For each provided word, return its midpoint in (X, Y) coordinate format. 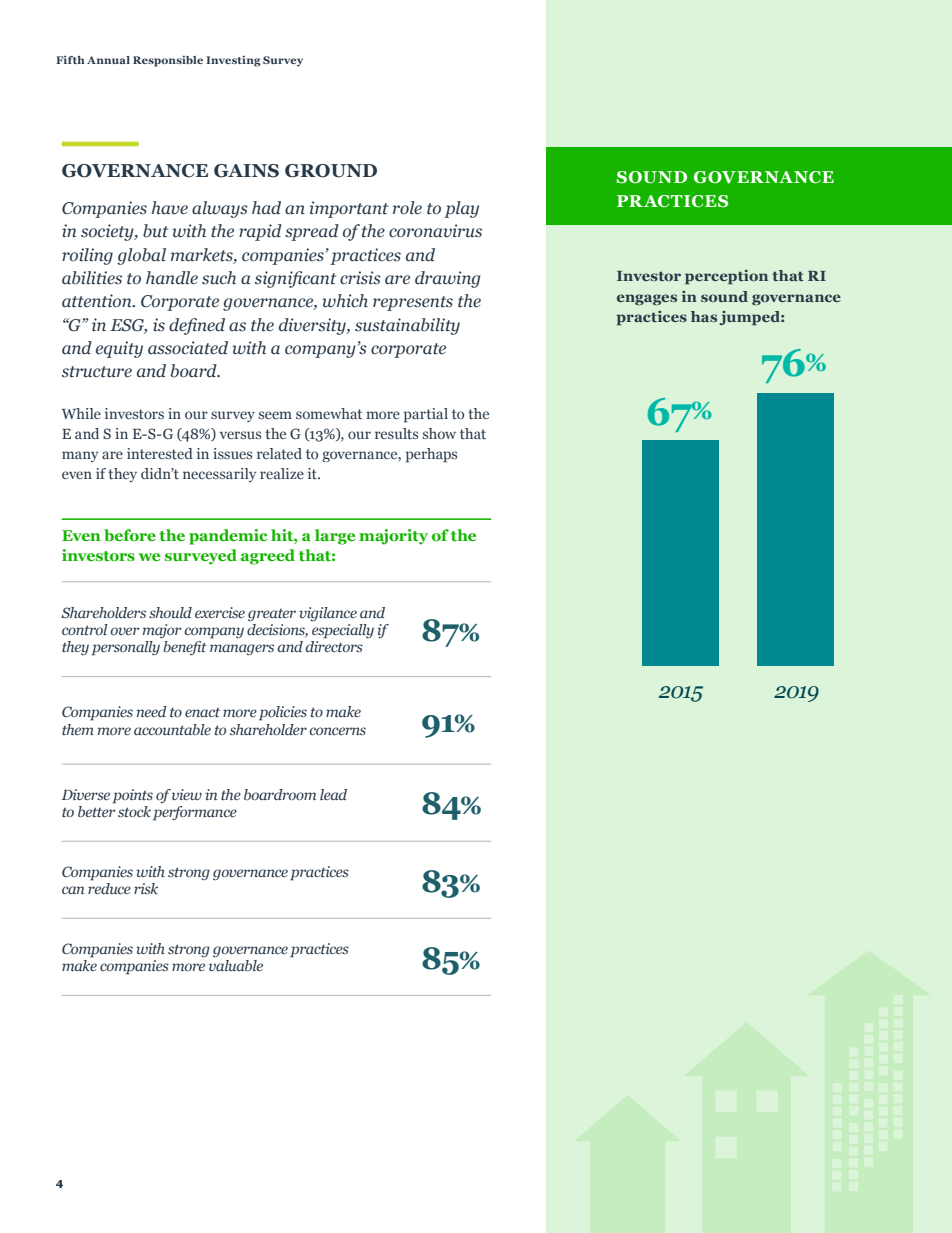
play (461, 209)
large (335, 537)
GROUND (331, 171)
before (130, 535)
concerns (337, 731)
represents (413, 303)
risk (146, 888)
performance (195, 813)
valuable (236, 965)
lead (333, 794)
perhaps (431, 455)
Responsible (168, 61)
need (151, 711)
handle (172, 278)
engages (647, 299)
